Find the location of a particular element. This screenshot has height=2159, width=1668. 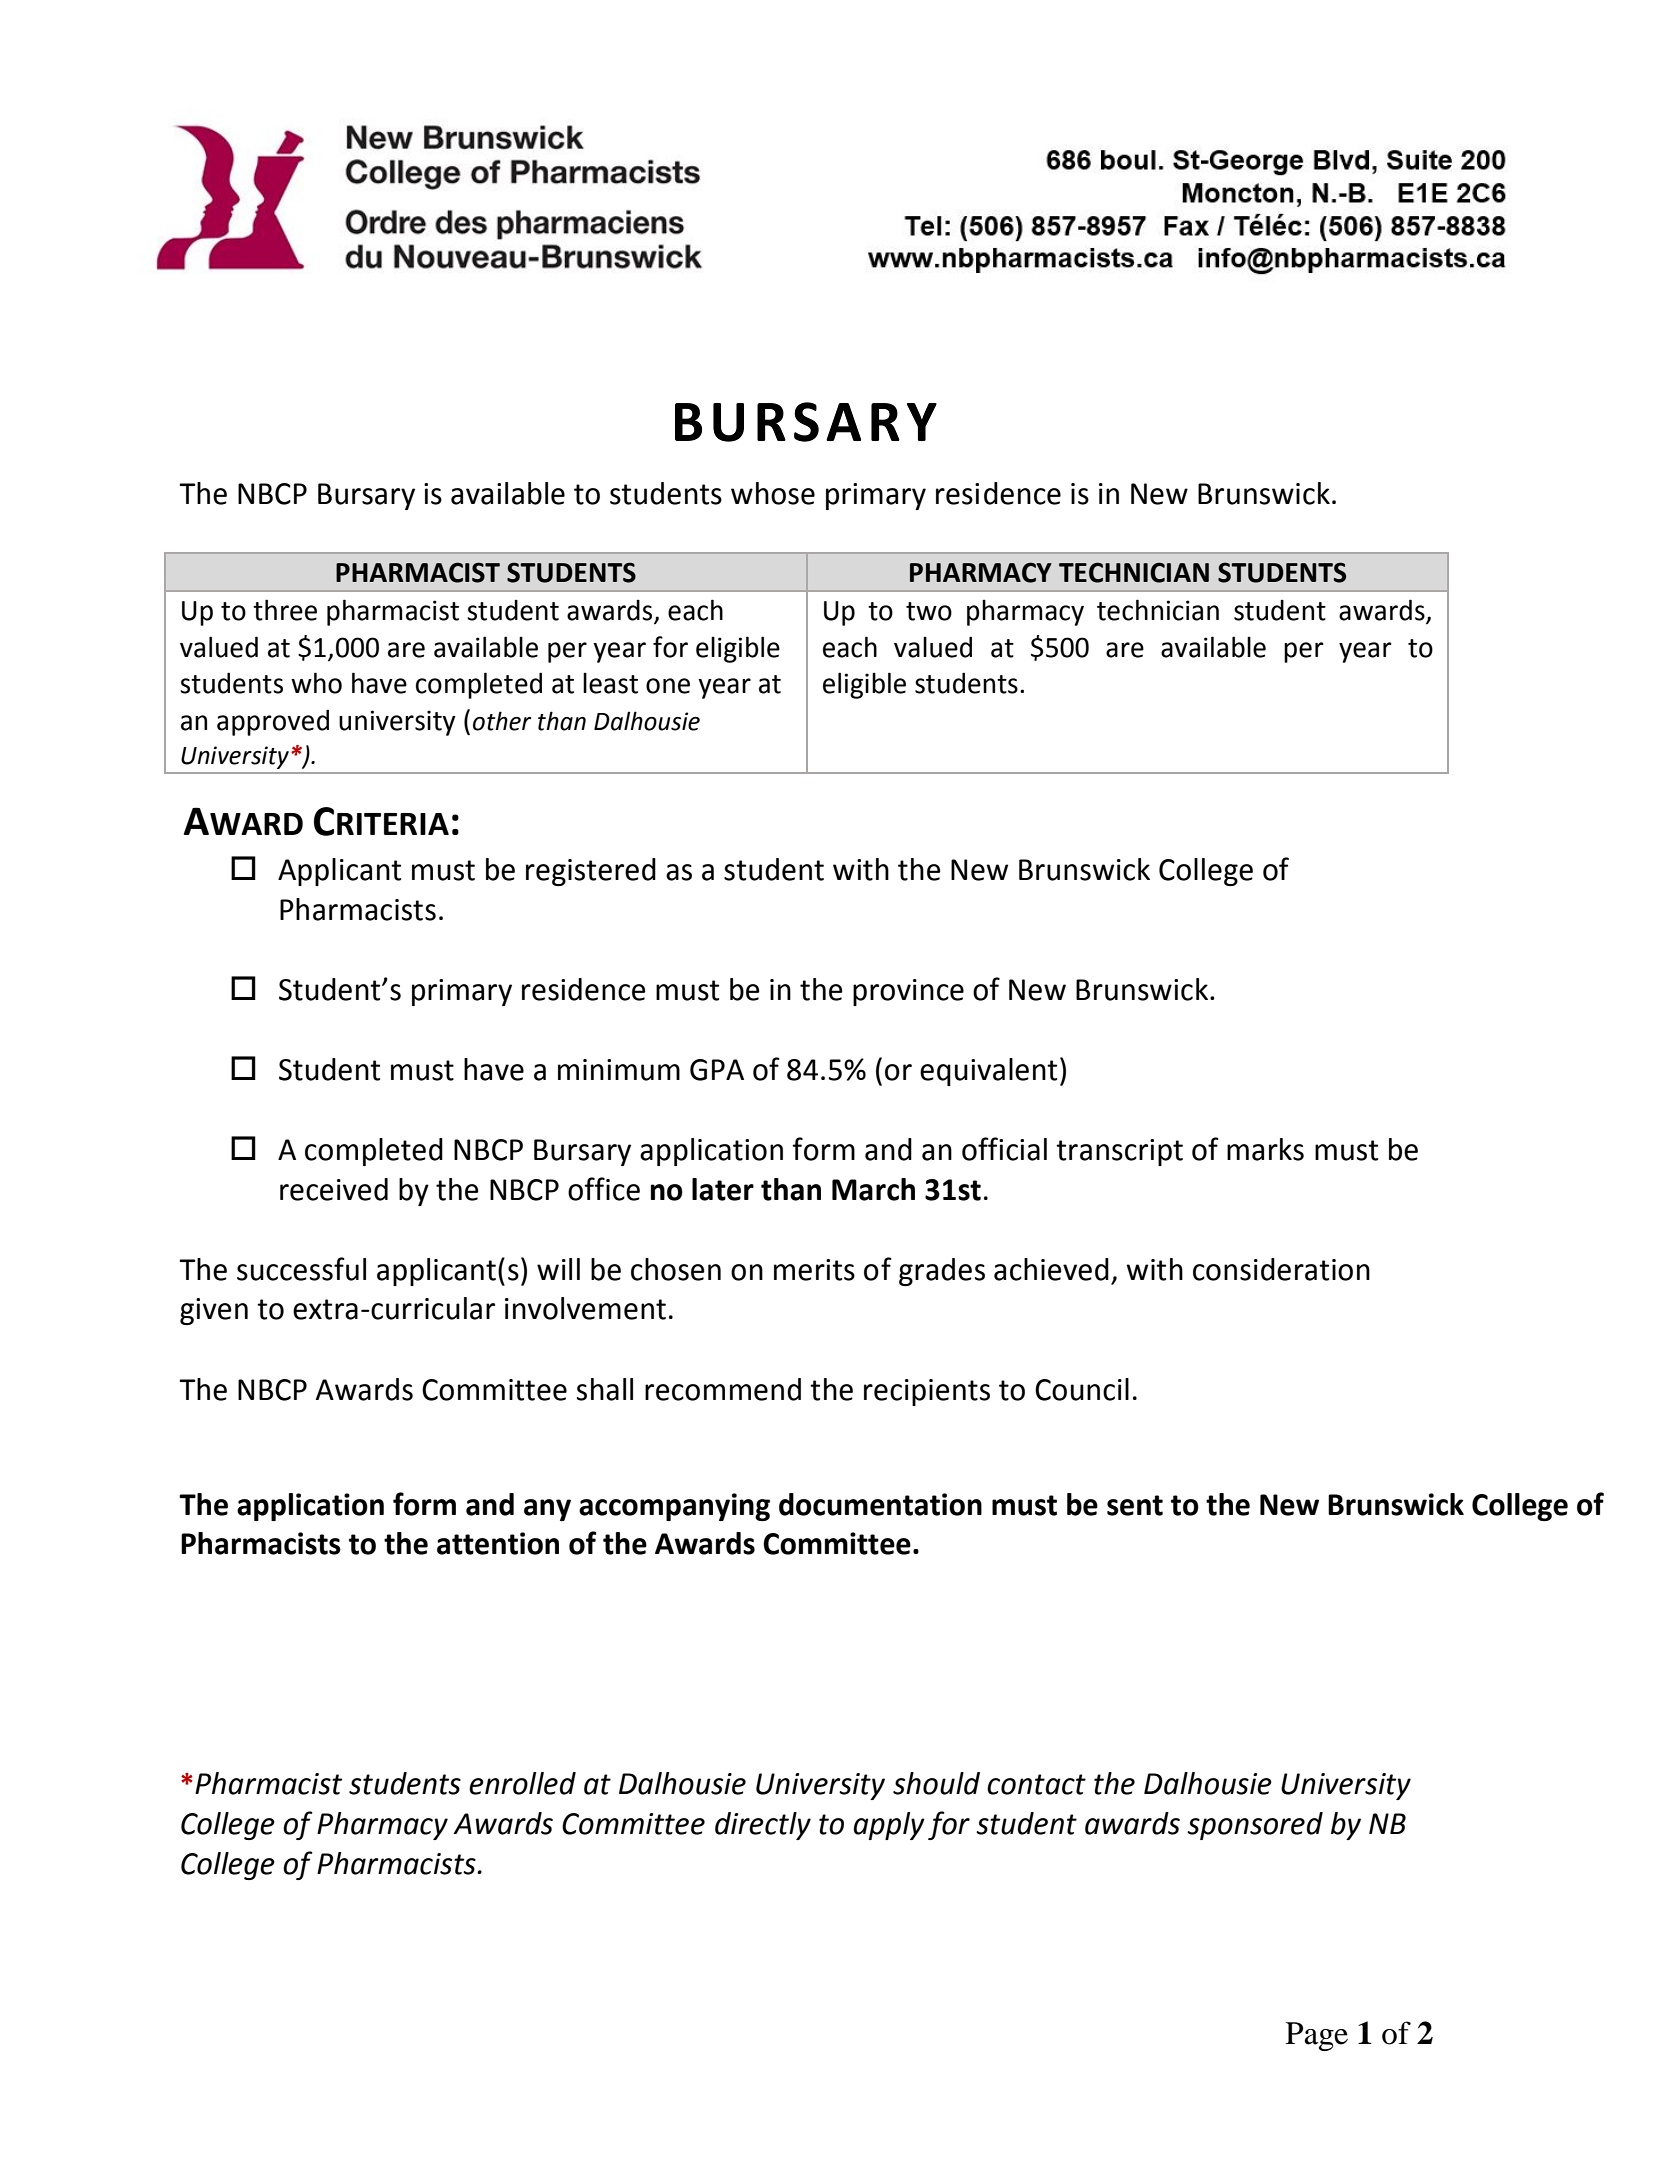

merits is located at coordinates (814, 1270).
